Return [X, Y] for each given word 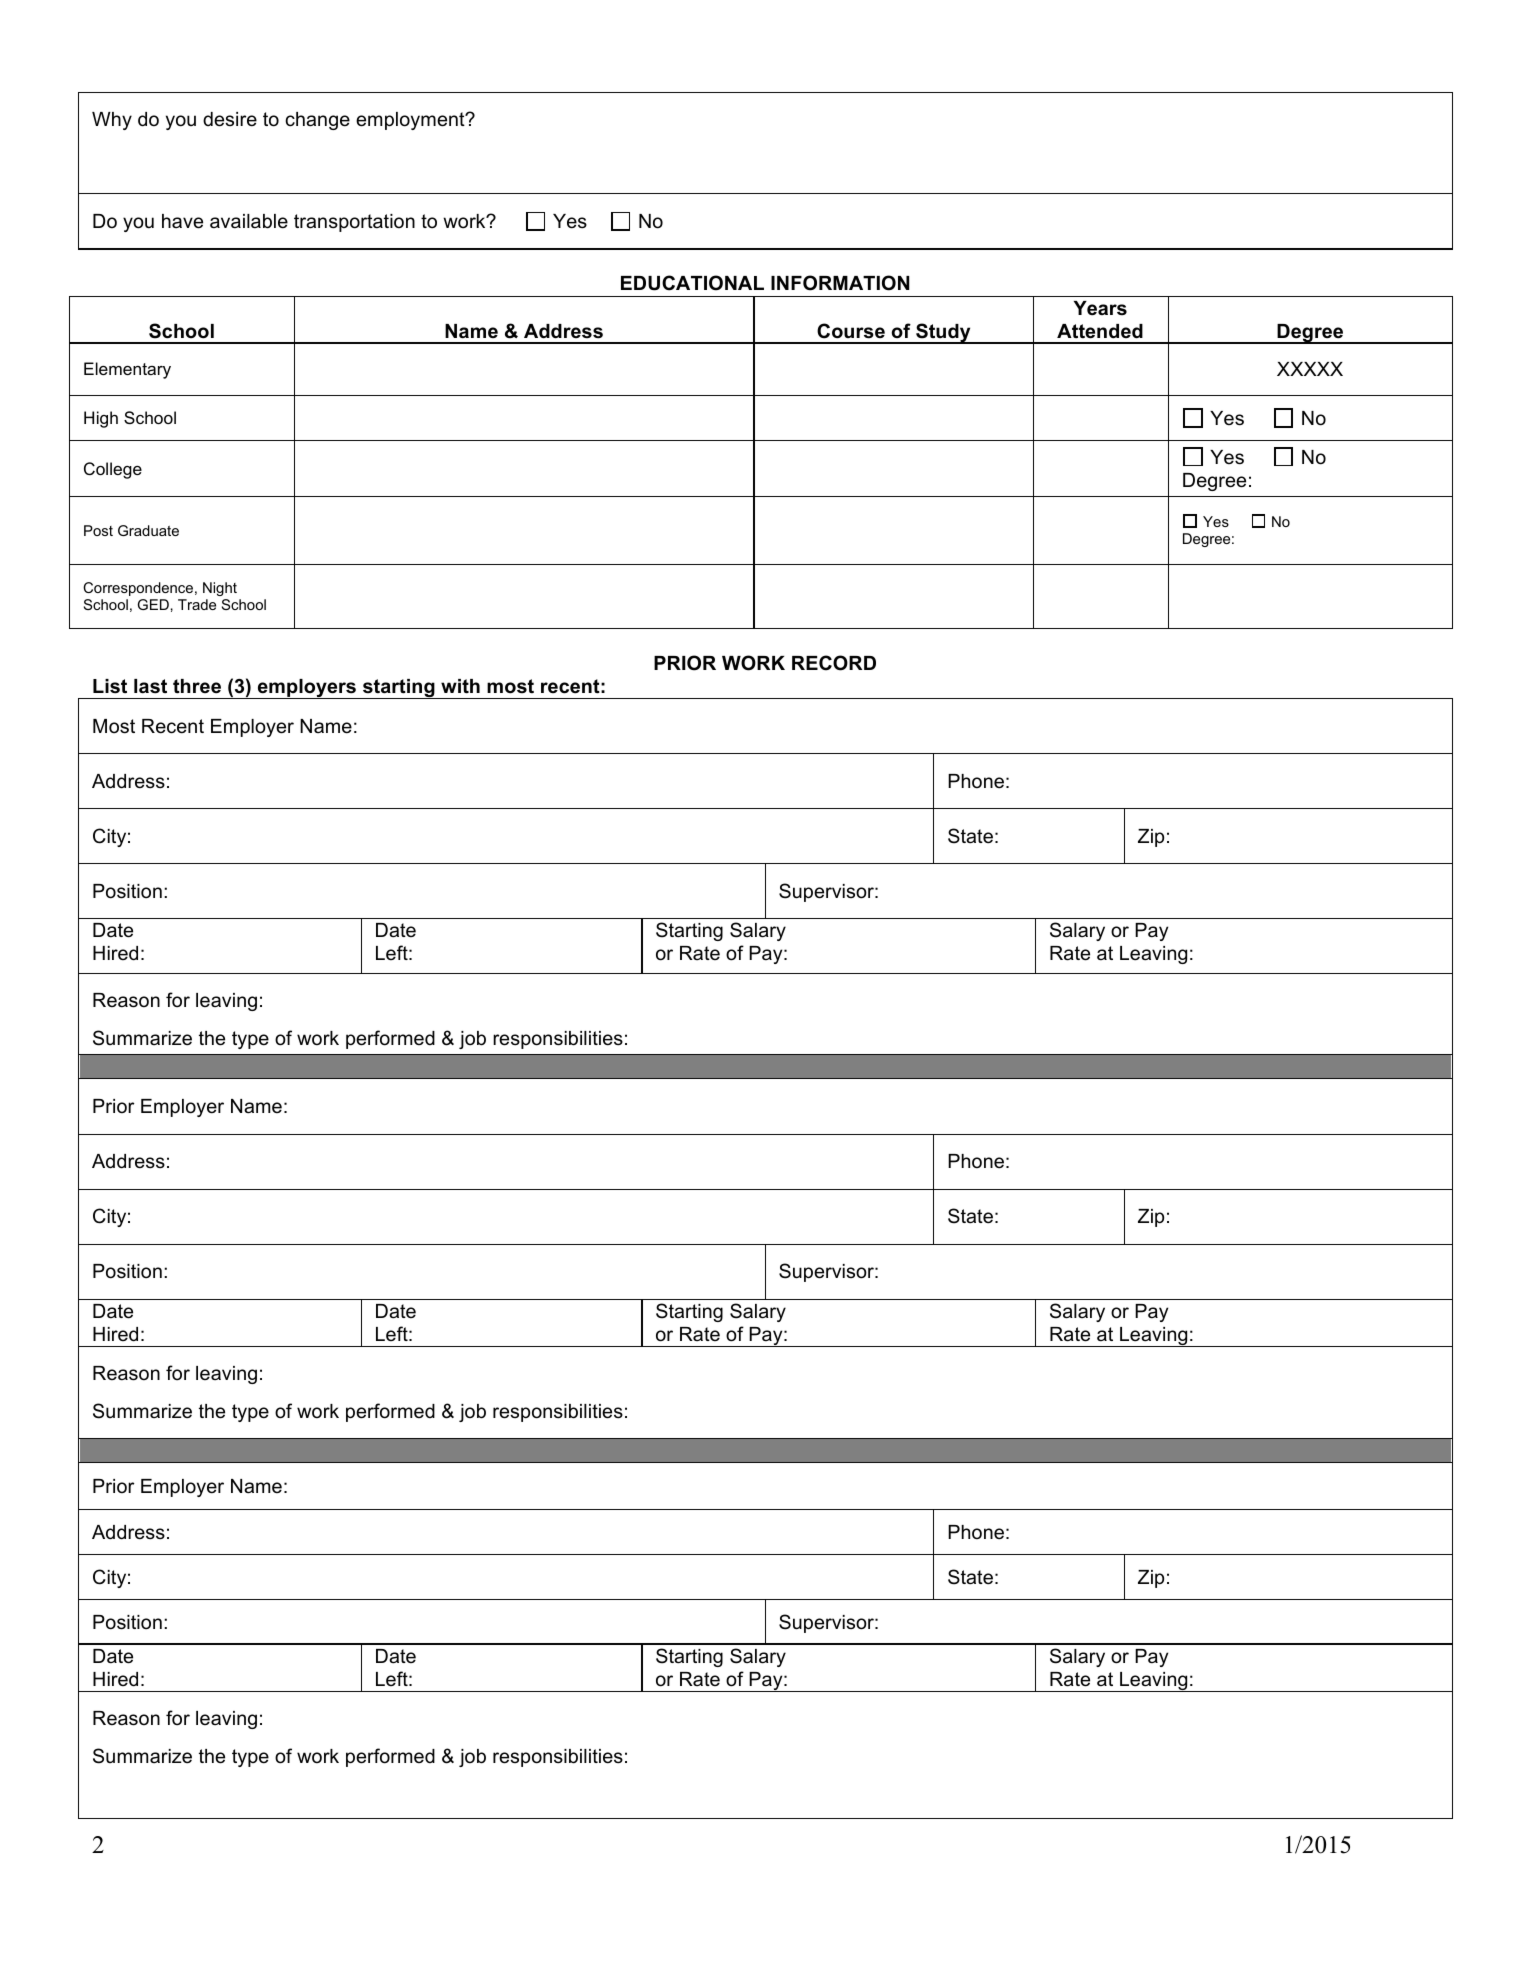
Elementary [127, 370]
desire [230, 119]
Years [1100, 308]
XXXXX [1310, 369]
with [460, 686]
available [249, 221]
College [113, 470]
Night [220, 589]
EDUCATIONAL [692, 283]
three [197, 686]
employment [411, 121]
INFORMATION [840, 283]
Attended [1100, 331]
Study [943, 333]
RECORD [834, 663]
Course [851, 331]
